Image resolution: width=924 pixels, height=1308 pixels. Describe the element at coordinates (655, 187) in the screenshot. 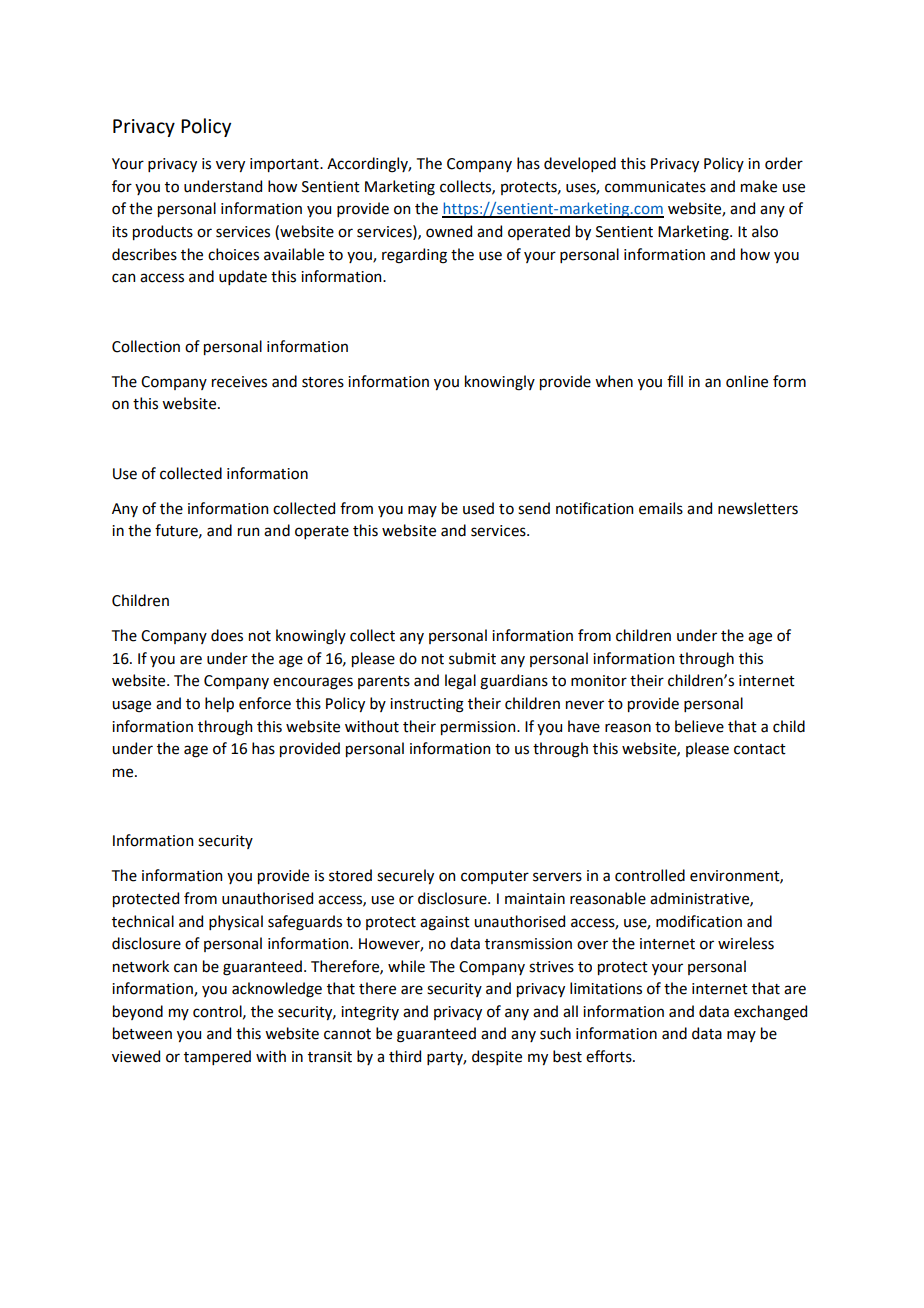

I see `communicates` at that location.
